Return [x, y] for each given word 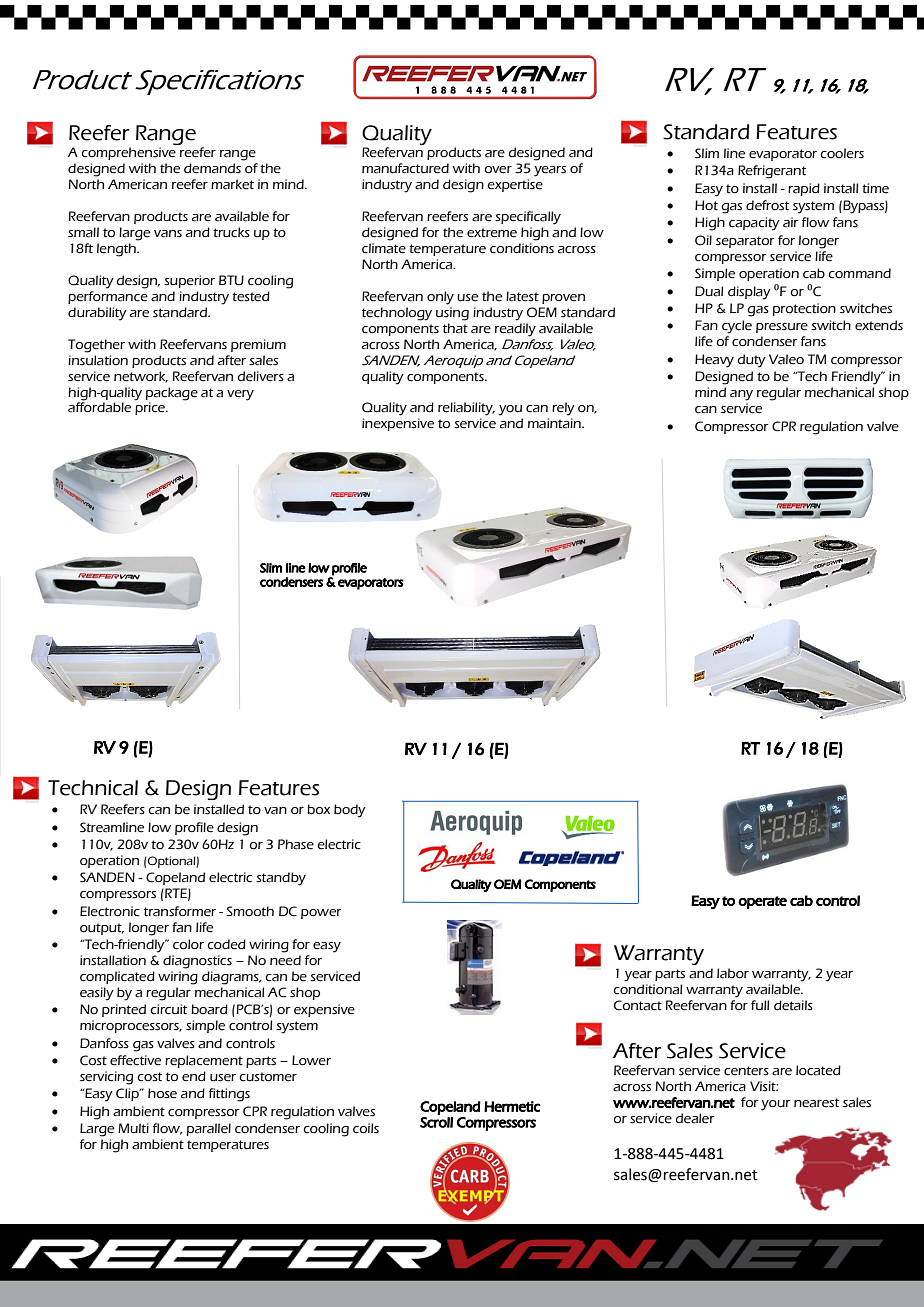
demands [212, 168]
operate [762, 902]
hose [162, 1093]
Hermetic [512, 1106]
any [741, 395]
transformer [180, 911]
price [151, 408]
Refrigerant [772, 172]
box [318, 809]
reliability [466, 409]
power [321, 914]
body [350, 811]
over [498, 170]
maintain [555, 423]
